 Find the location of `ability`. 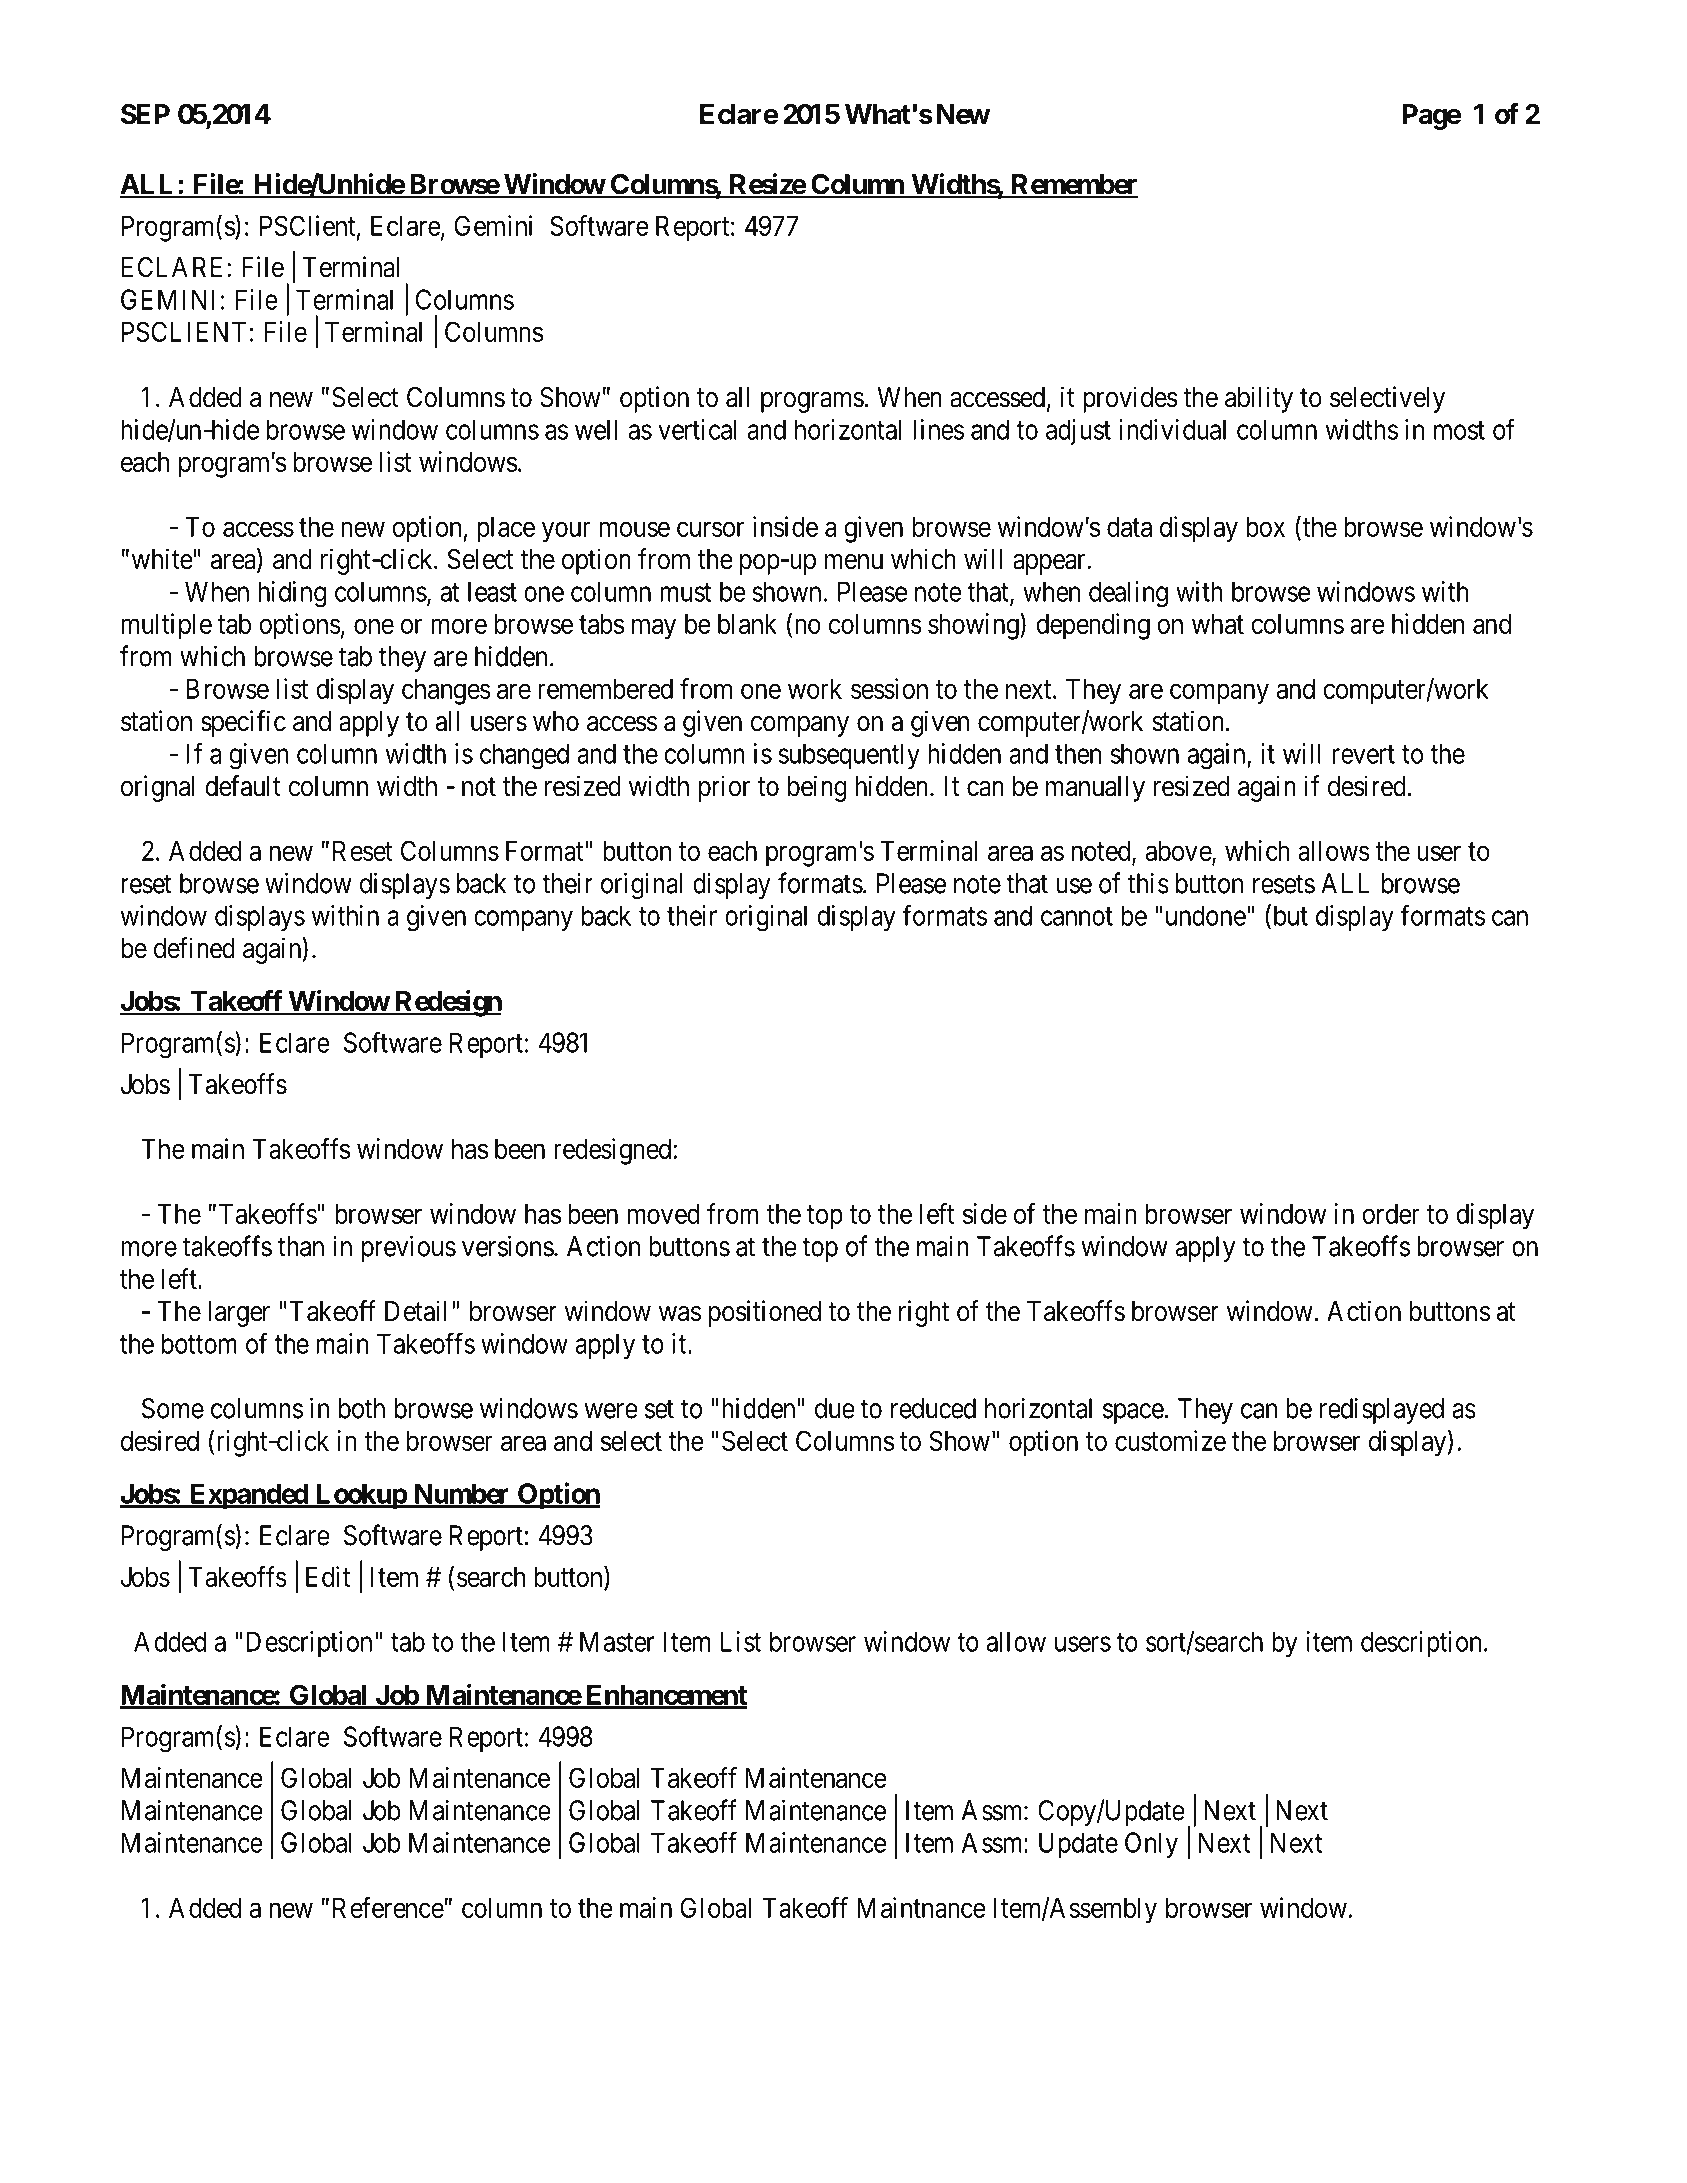

ability is located at coordinates (1259, 399).
